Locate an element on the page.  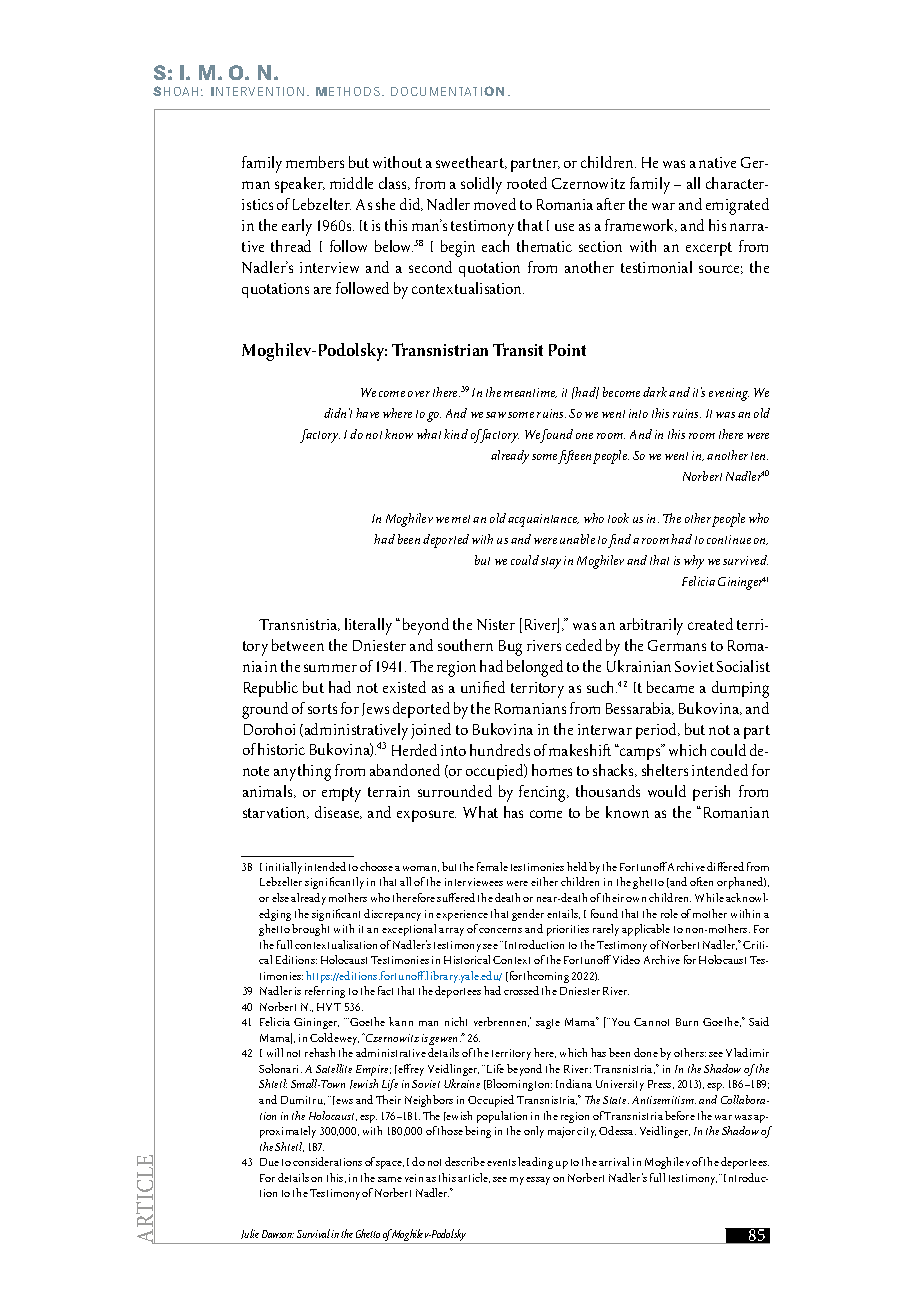
brought is located at coordinates (310, 930).
